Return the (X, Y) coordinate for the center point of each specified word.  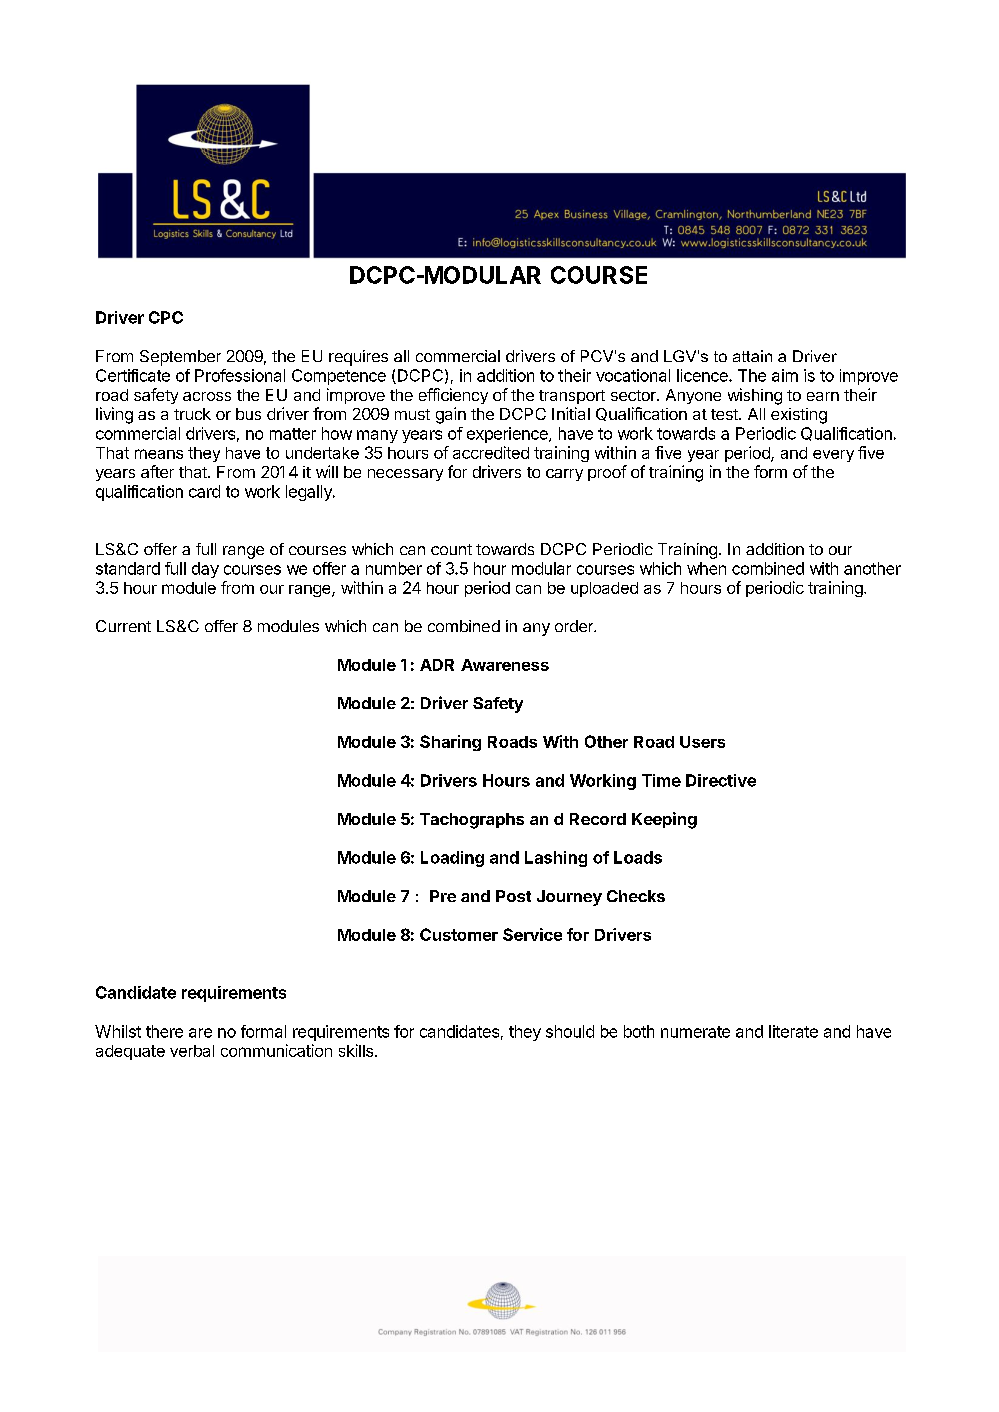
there (164, 1031)
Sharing (450, 743)
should (570, 1031)
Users (702, 742)
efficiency (453, 396)
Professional (240, 375)
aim (785, 375)
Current (123, 626)
